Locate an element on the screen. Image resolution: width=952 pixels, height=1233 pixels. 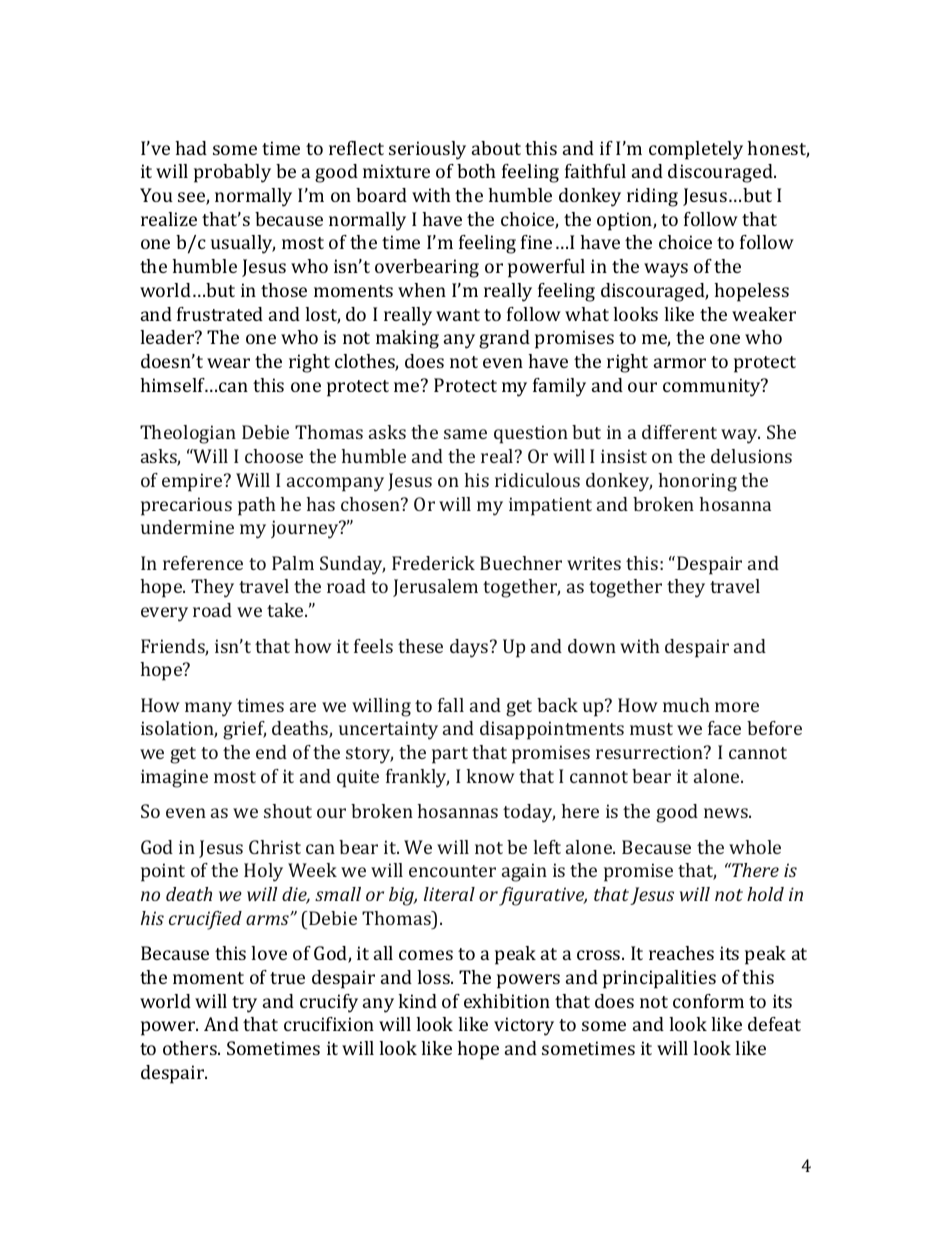
probably is located at coordinates (232, 173).
